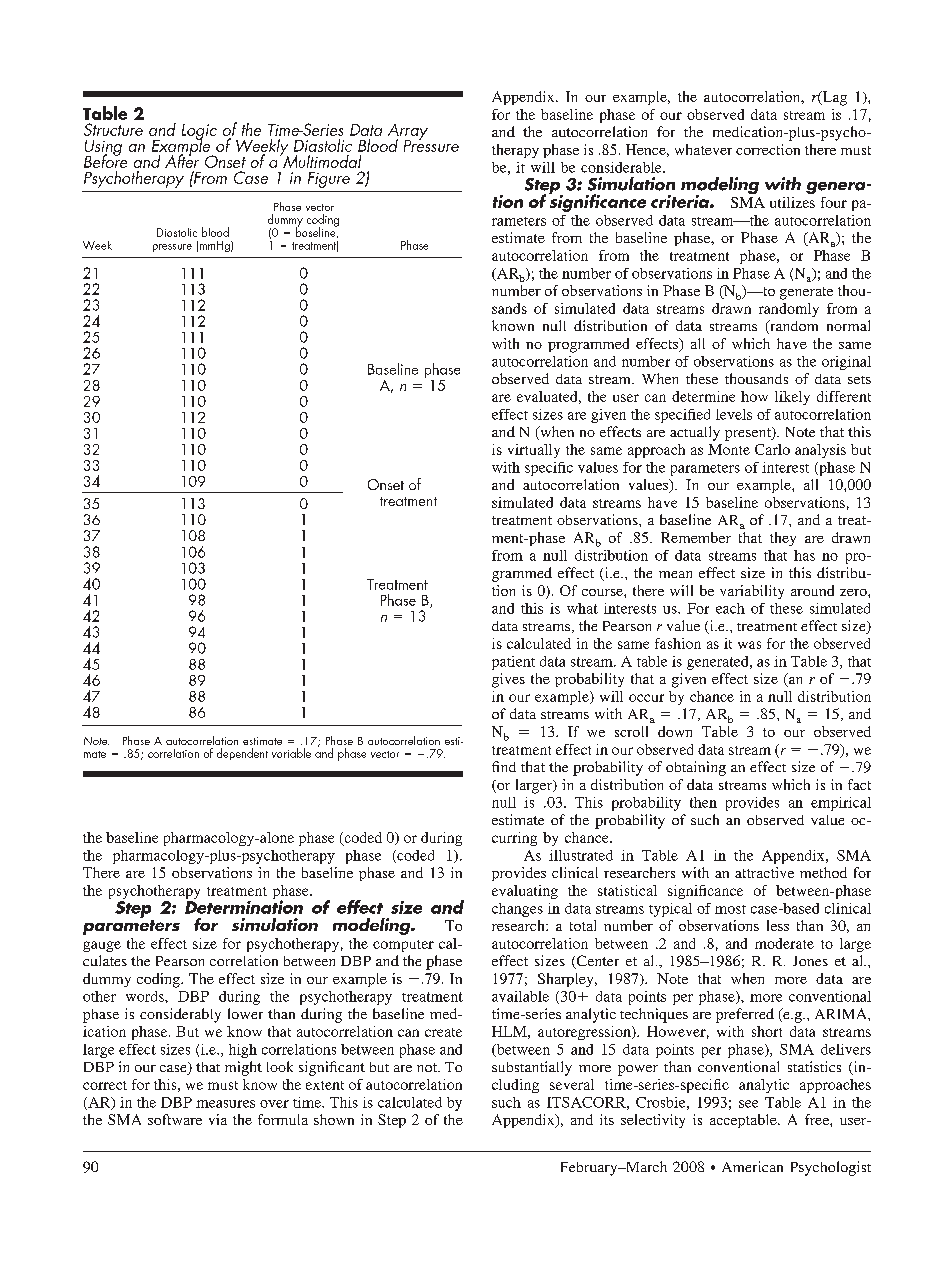 Image resolution: width=952 pixels, height=1270 pixels. I want to click on Array, so click(408, 133).
